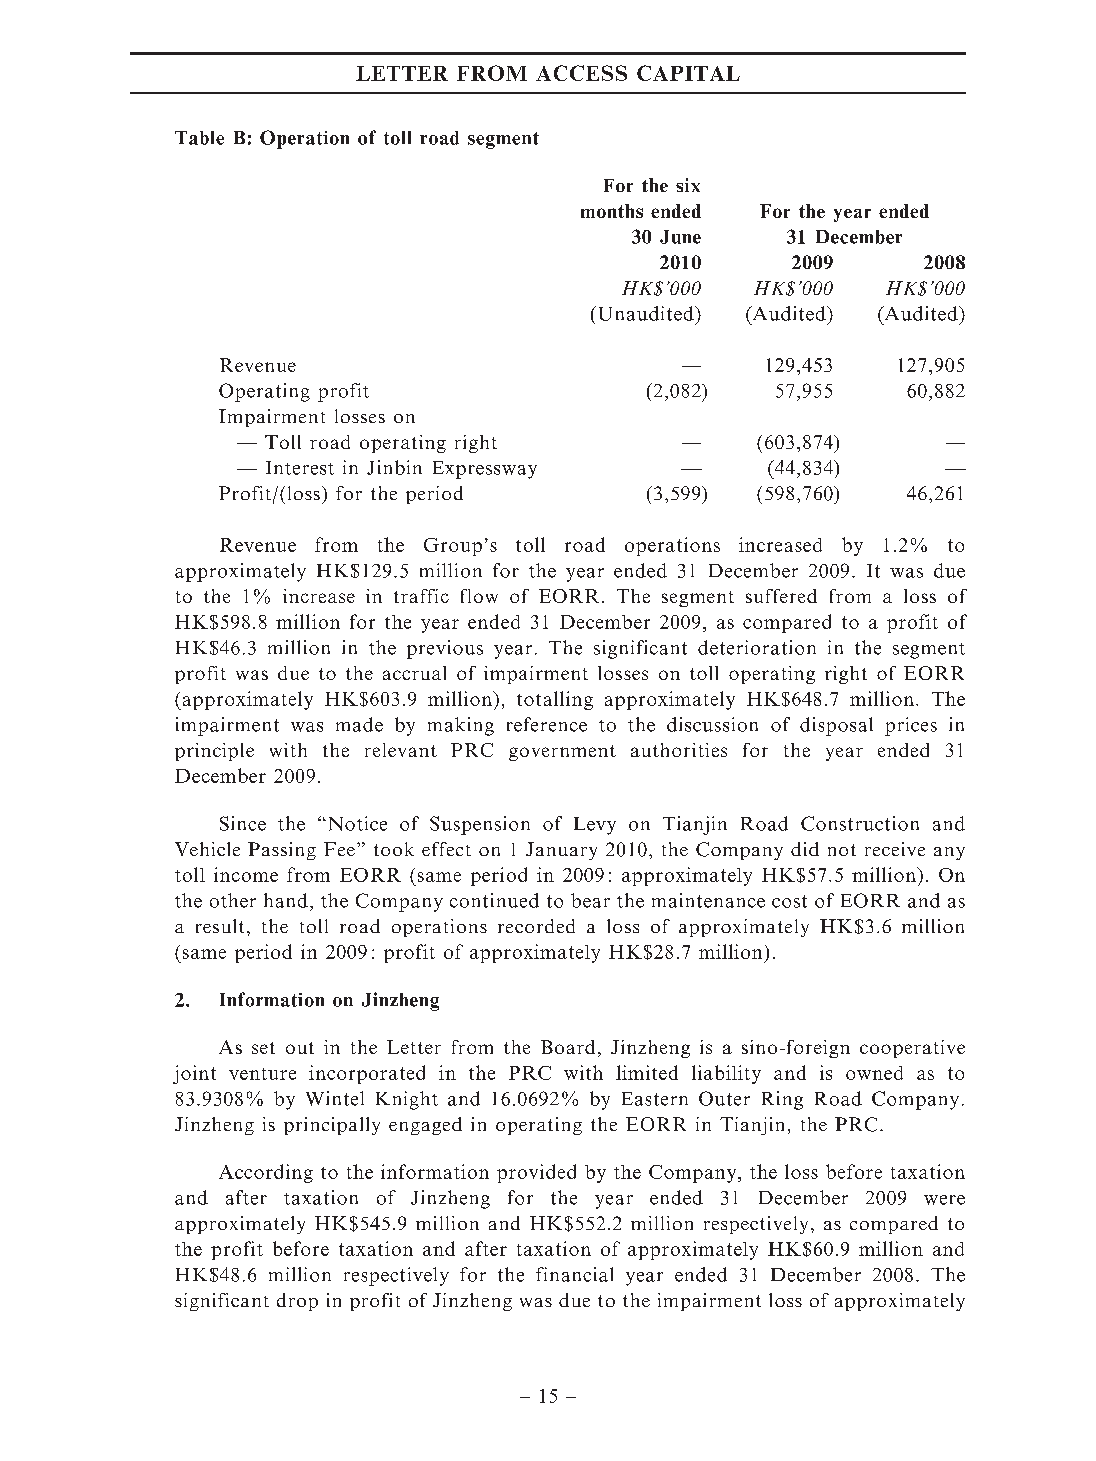 This image has width=1096, height=1461. What do you see at coordinates (781, 596) in the image?
I see `suffered` at bounding box center [781, 596].
